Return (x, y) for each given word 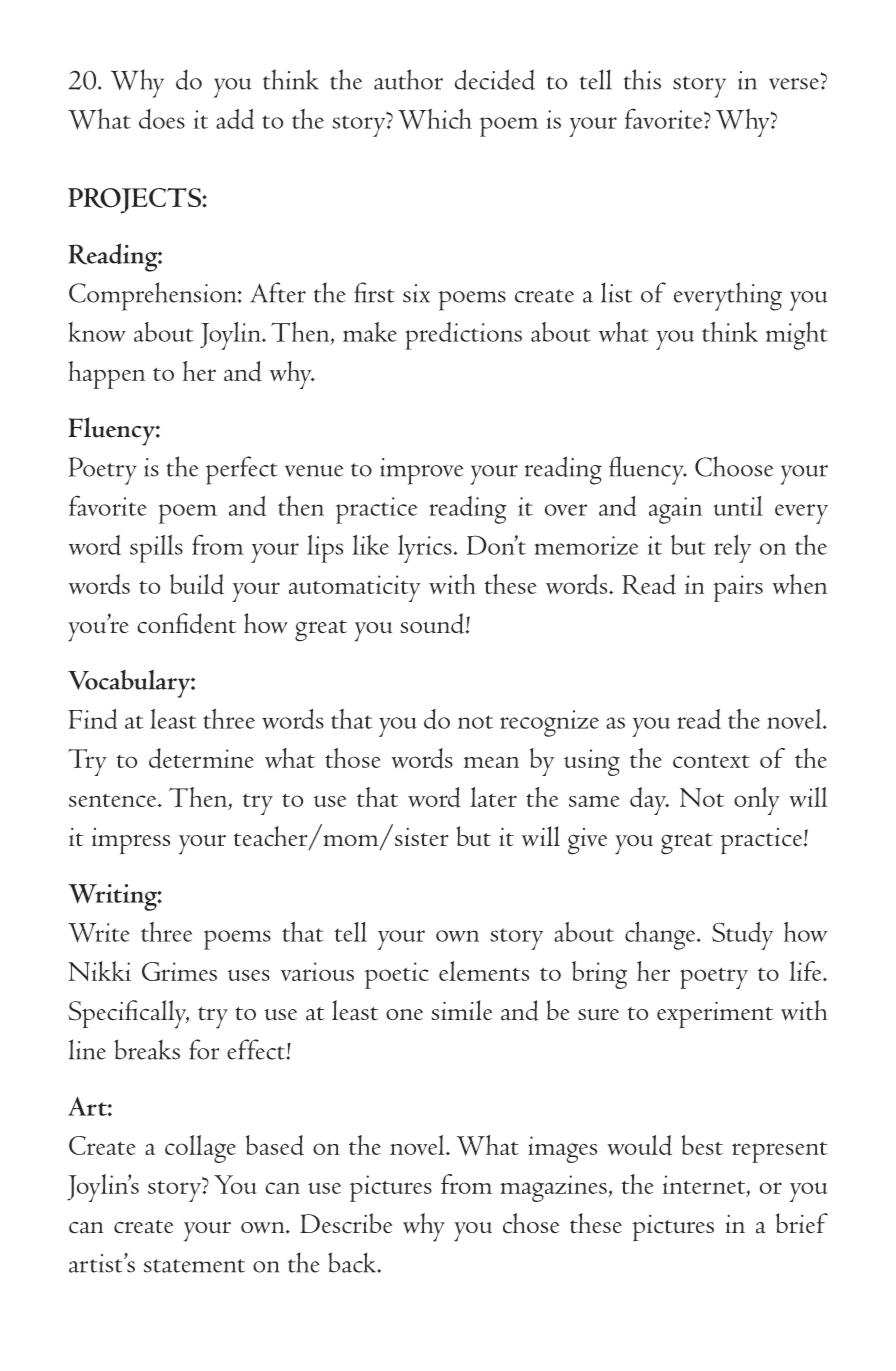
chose (531, 1223)
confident (186, 623)
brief (802, 1223)
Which (435, 119)
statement (194, 1266)
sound (433, 623)
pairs (738, 588)
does (162, 119)
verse (795, 84)
